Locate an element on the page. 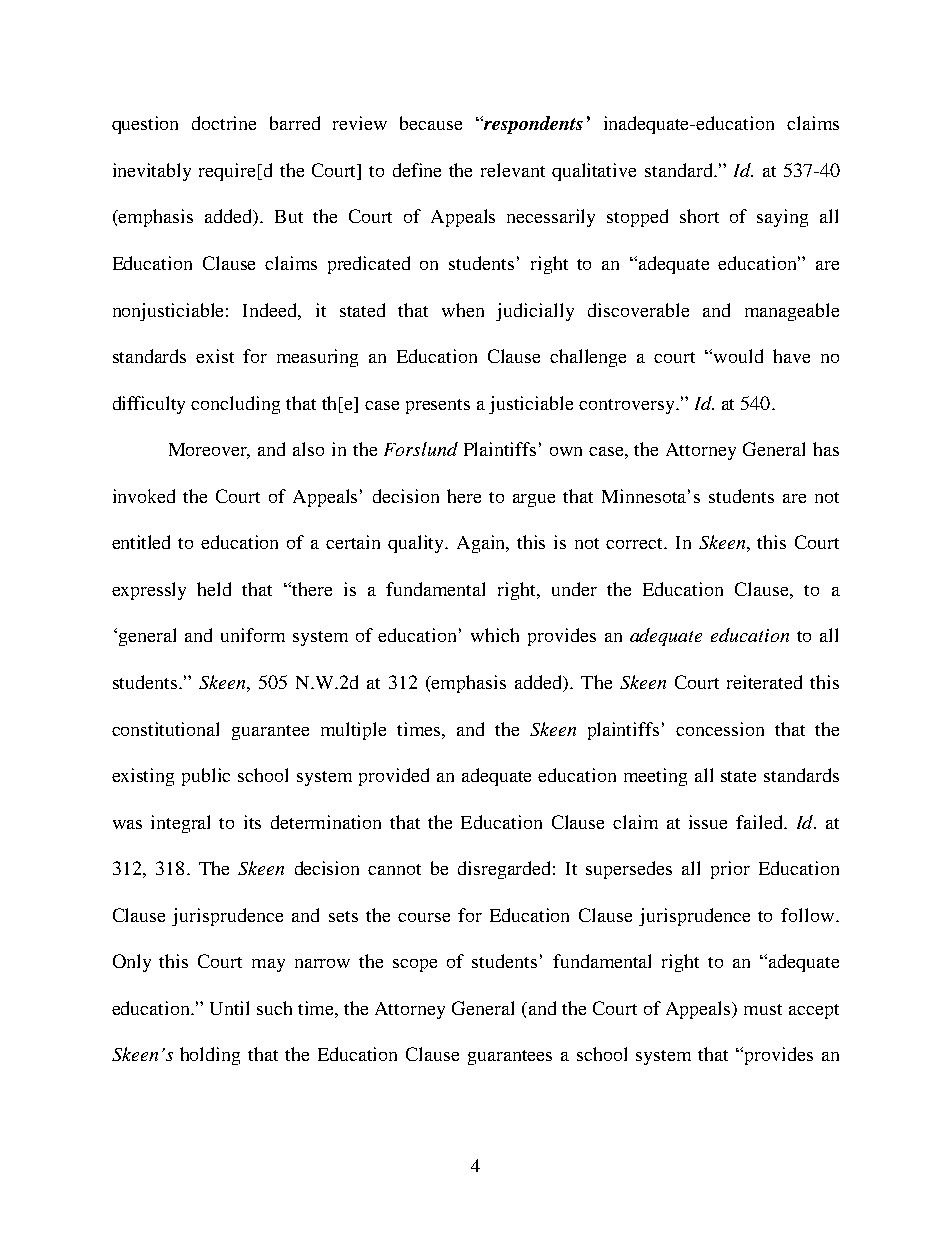  Until is located at coordinates (229, 1008).
